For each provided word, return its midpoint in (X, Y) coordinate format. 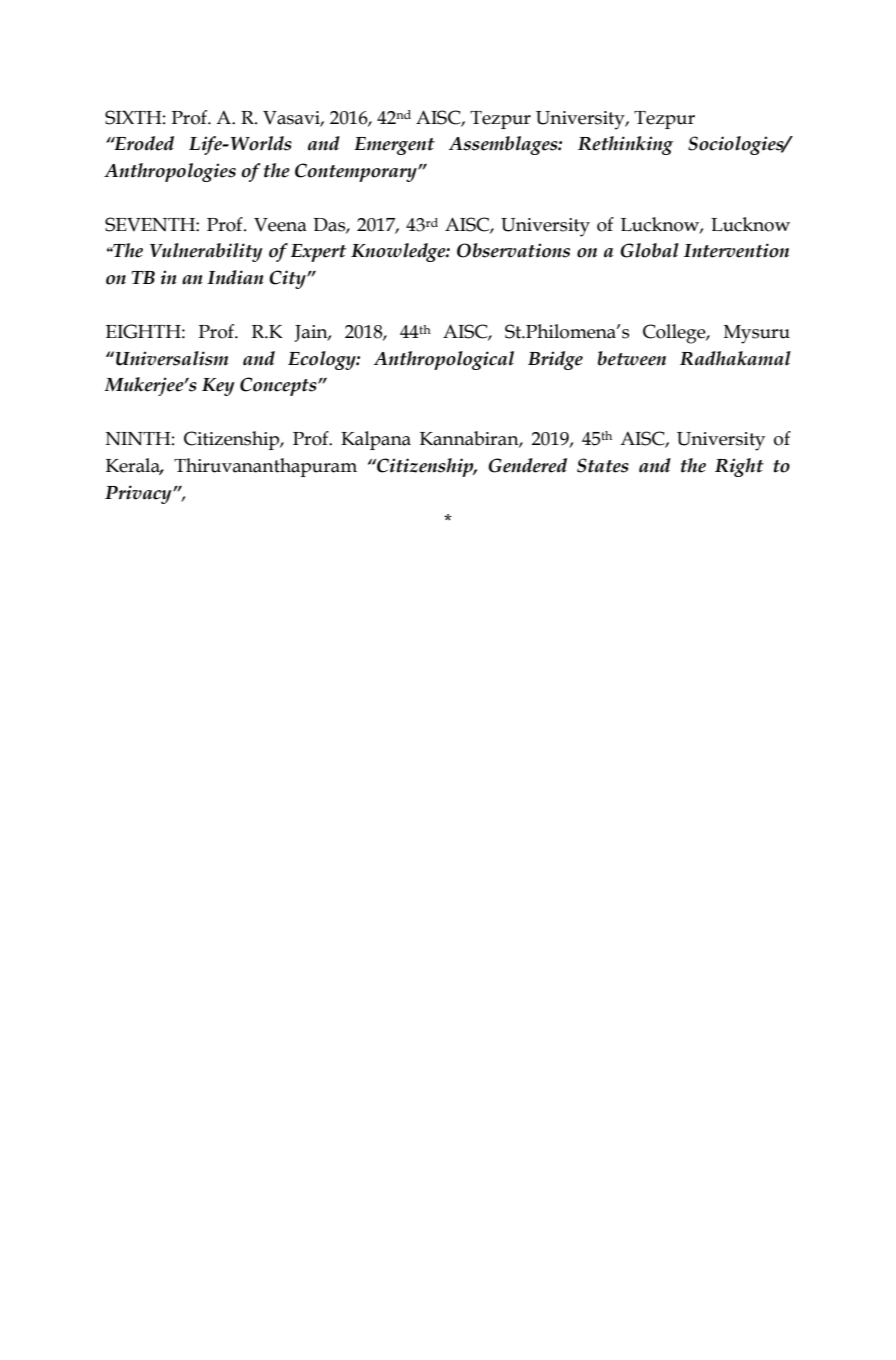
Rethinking (625, 145)
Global (649, 250)
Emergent (394, 146)
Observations (513, 250)
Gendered (527, 465)
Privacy (139, 494)
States (603, 465)
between (632, 358)
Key (218, 387)
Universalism (172, 358)
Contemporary (357, 172)
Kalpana (376, 440)
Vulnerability (206, 252)
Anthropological (444, 360)
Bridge (555, 360)
